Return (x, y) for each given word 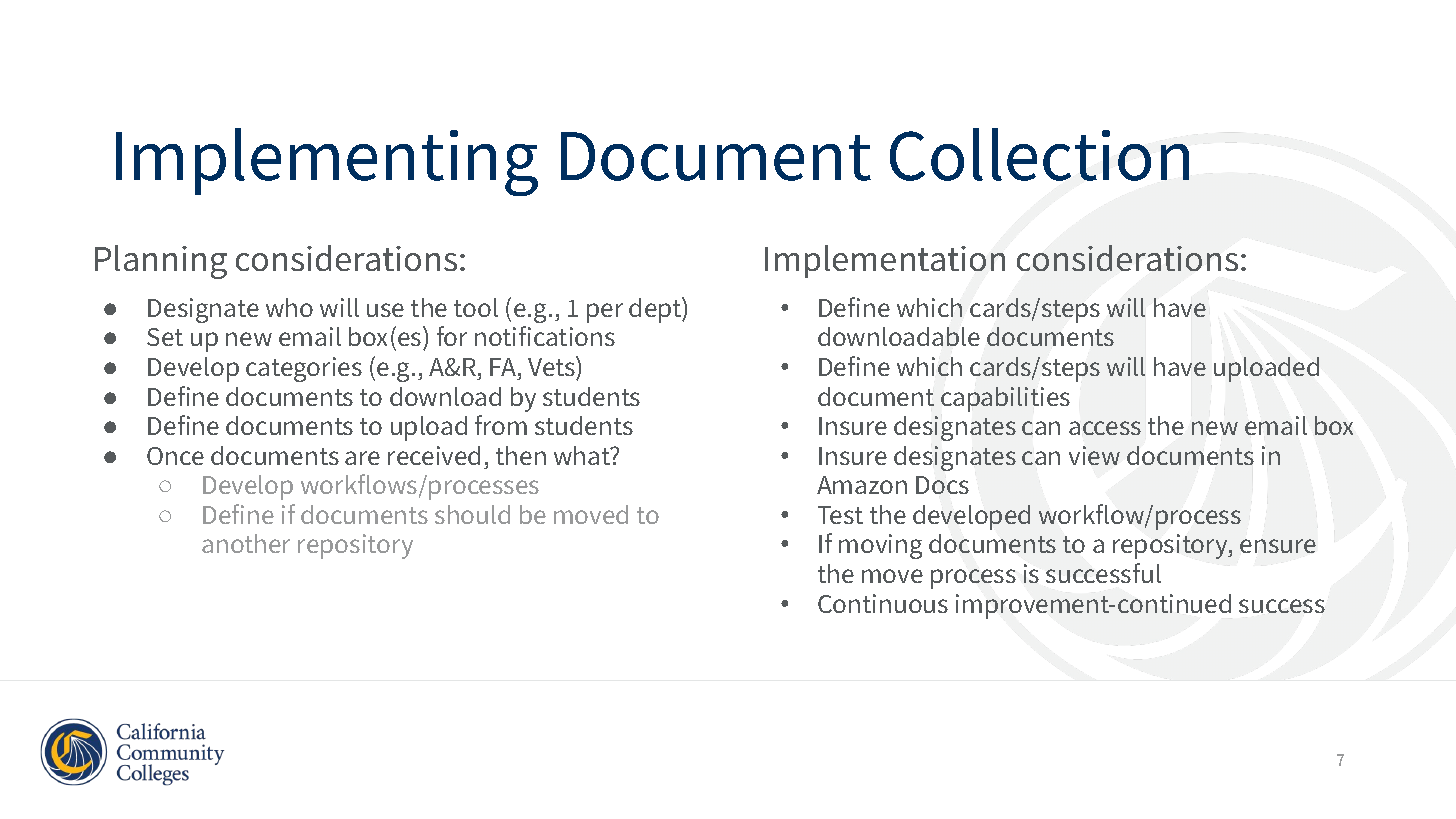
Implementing (327, 162)
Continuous (883, 603)
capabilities (1005, 399)
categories (304, 369)
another (246, 543)
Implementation (885, 261)
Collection (1039, 154)
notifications (545, 336)
